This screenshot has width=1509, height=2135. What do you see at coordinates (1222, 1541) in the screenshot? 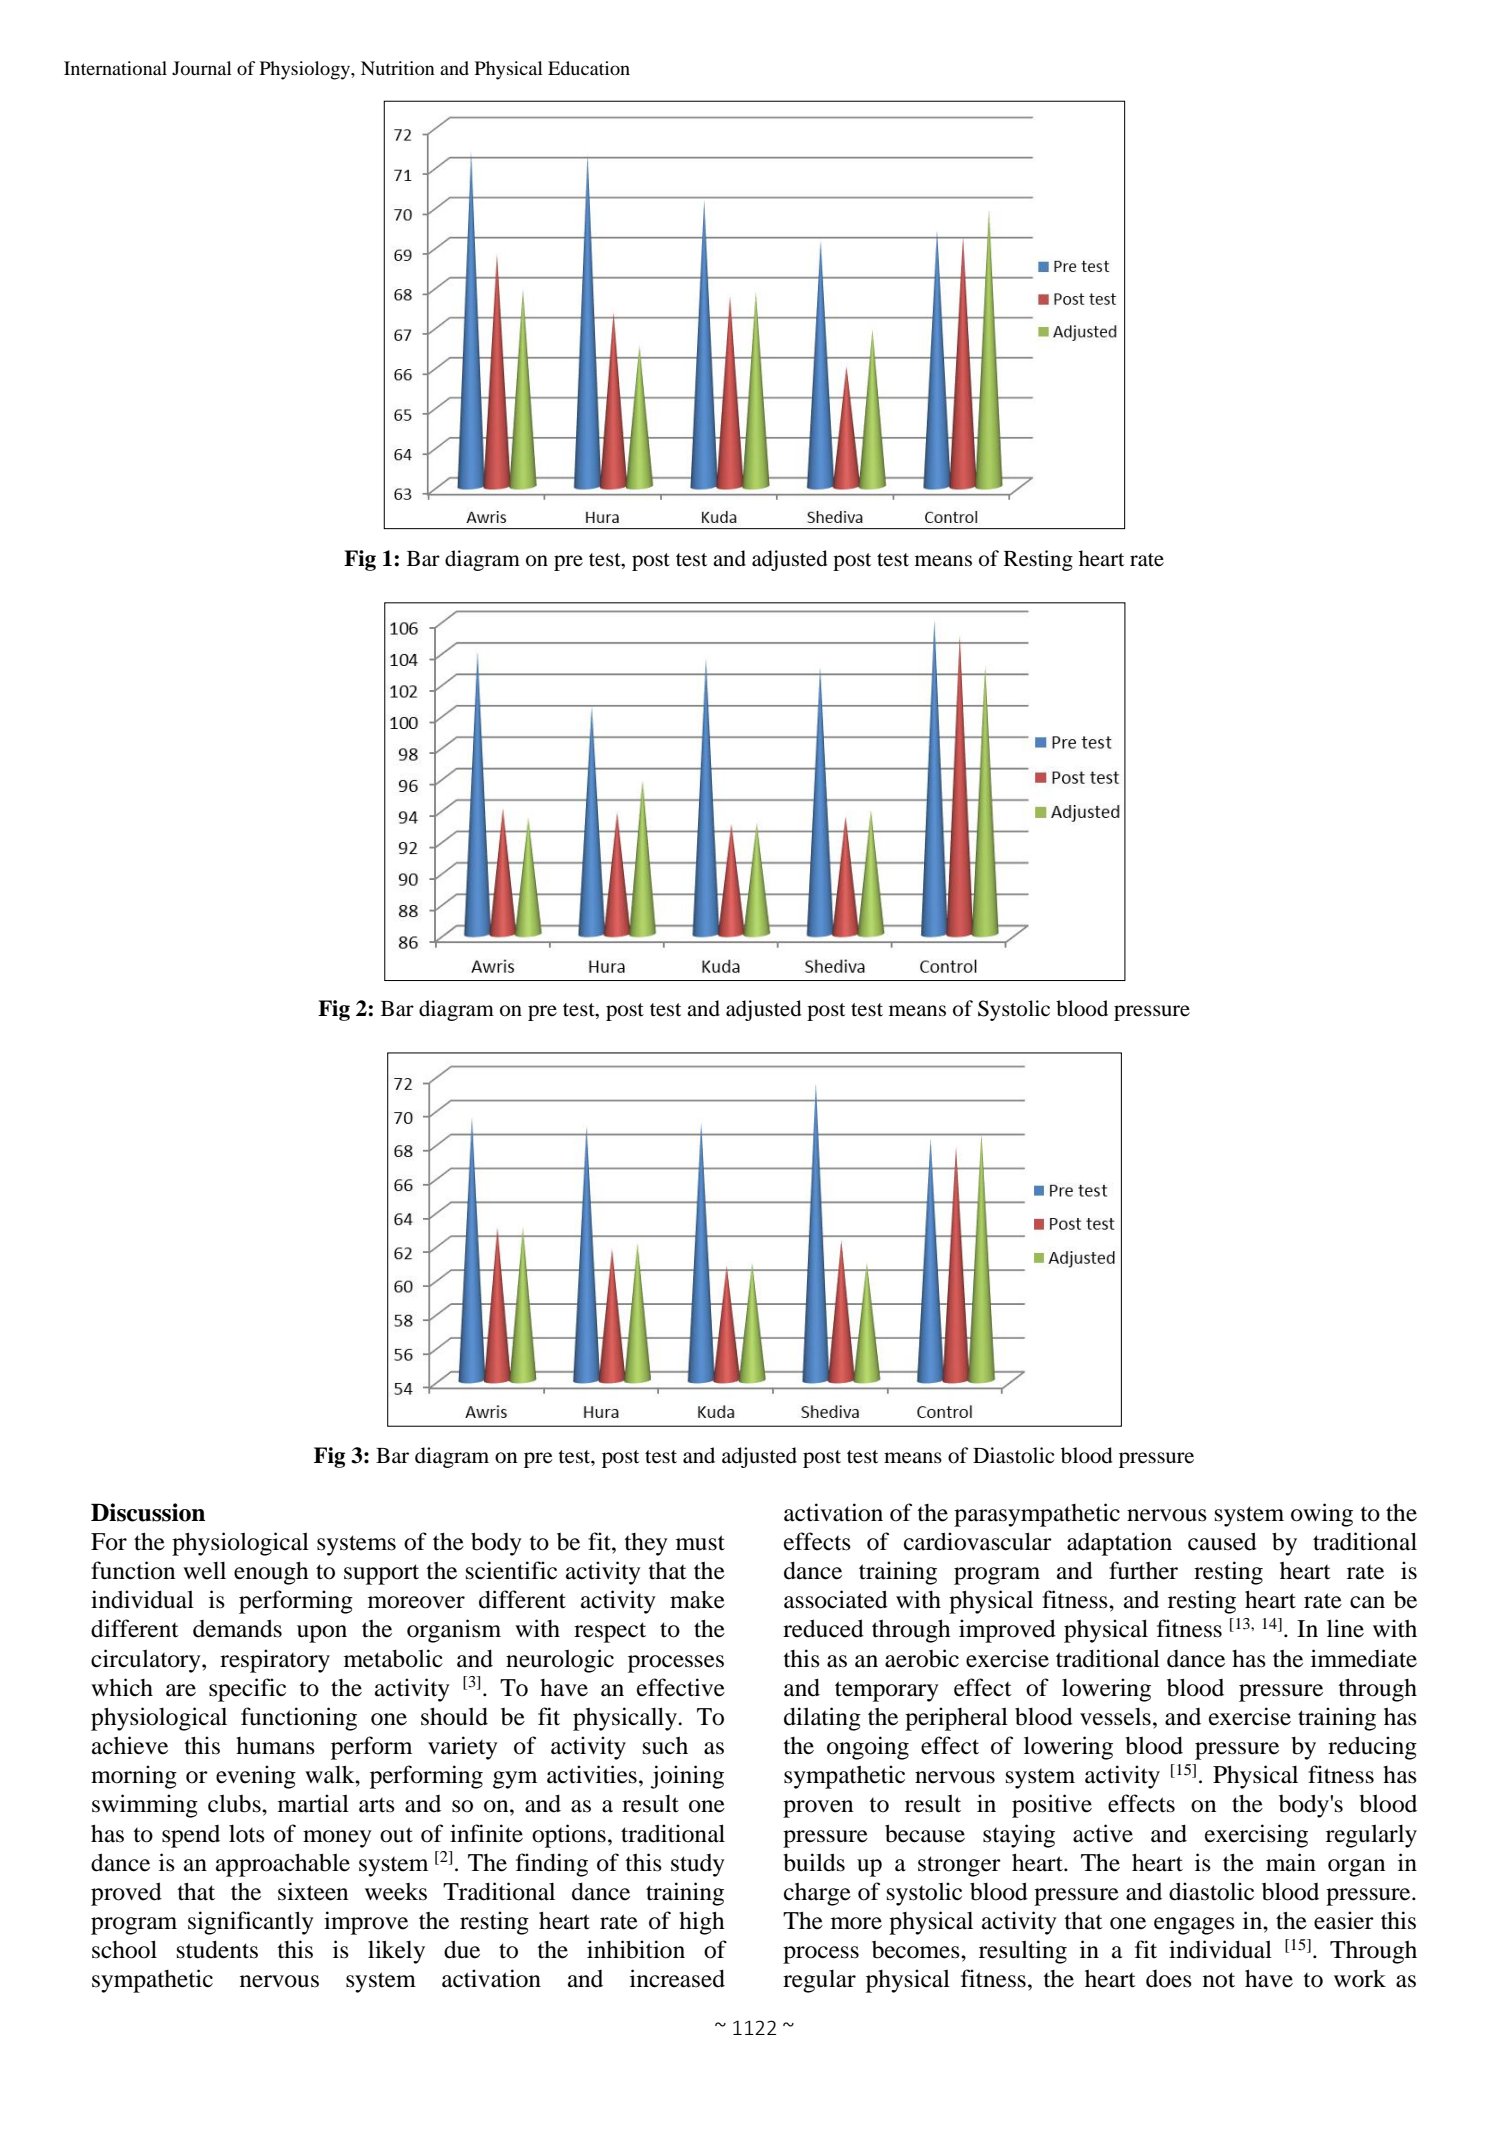
I see `caused` at bounding box center [1222, 1541].
